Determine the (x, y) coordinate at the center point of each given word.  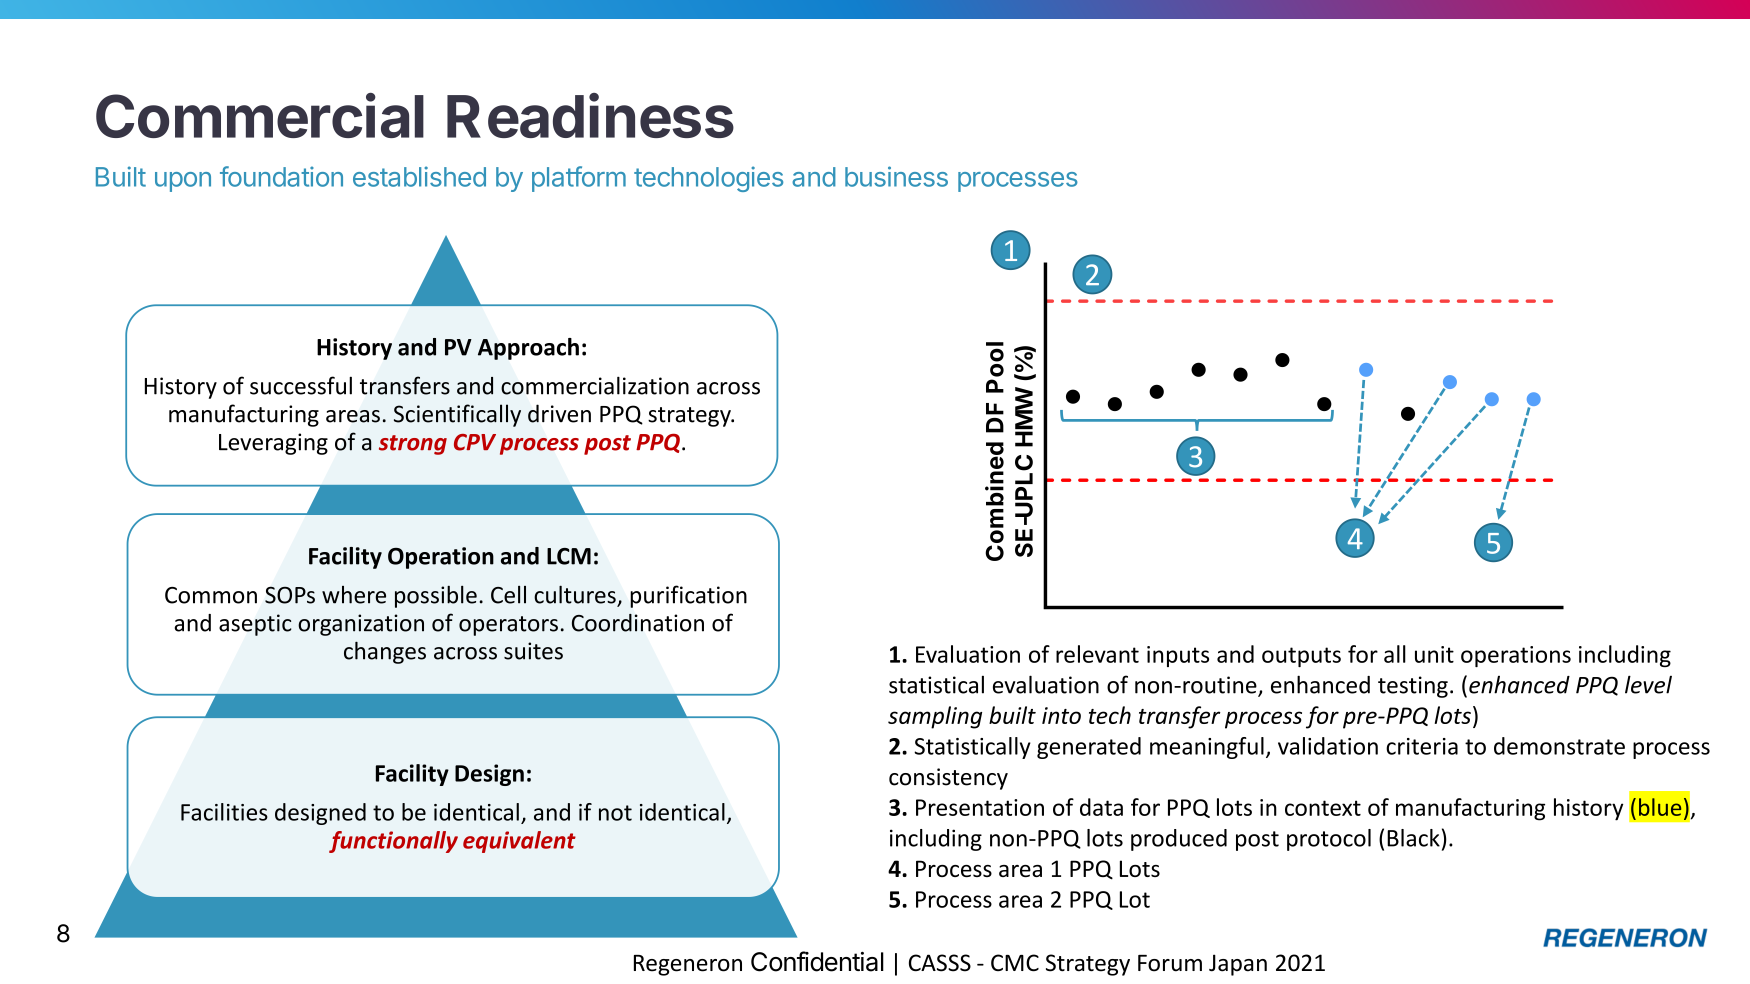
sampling (935, 717)
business (896, 176)
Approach (528, 349)
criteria (1422, 746)
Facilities (224, 812)
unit (1434, 654)
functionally (393, 842)
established (419, 176)
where (354, 595)
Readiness (590, 115)
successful (301, 385)
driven (559, 413)
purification (688, 596)
